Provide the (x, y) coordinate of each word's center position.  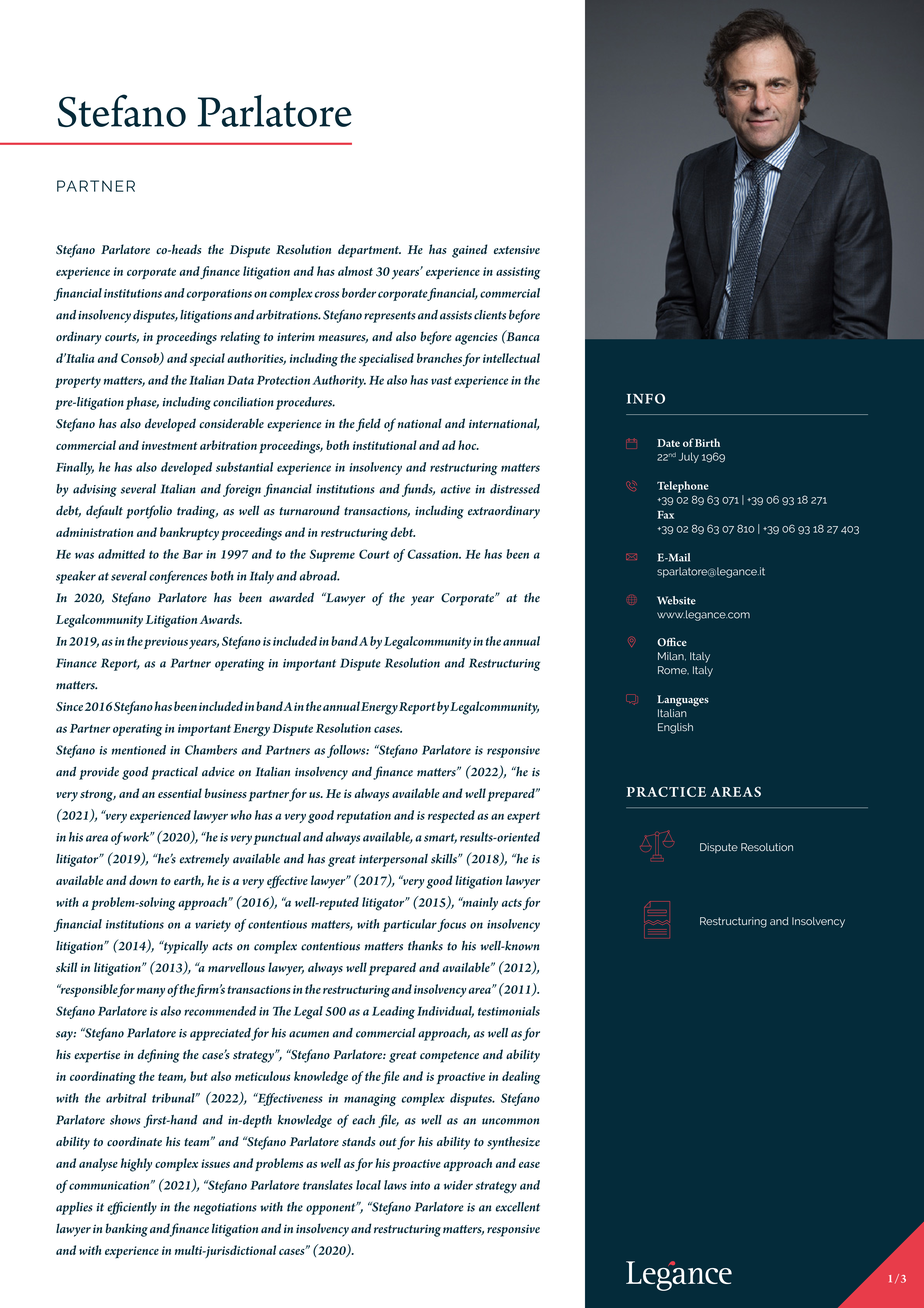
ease (529, 1165)
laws (395, 1185)
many (151, 992)
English (675, 728)
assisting (518, 273)
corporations (219, 295)
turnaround (310, 510)
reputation (364, 817)
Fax (665, 515)
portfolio (149, 512)
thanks (425, 946)
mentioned (139, 750)
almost (355, 271)
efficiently (132, 1208)
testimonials (509, 1011)
